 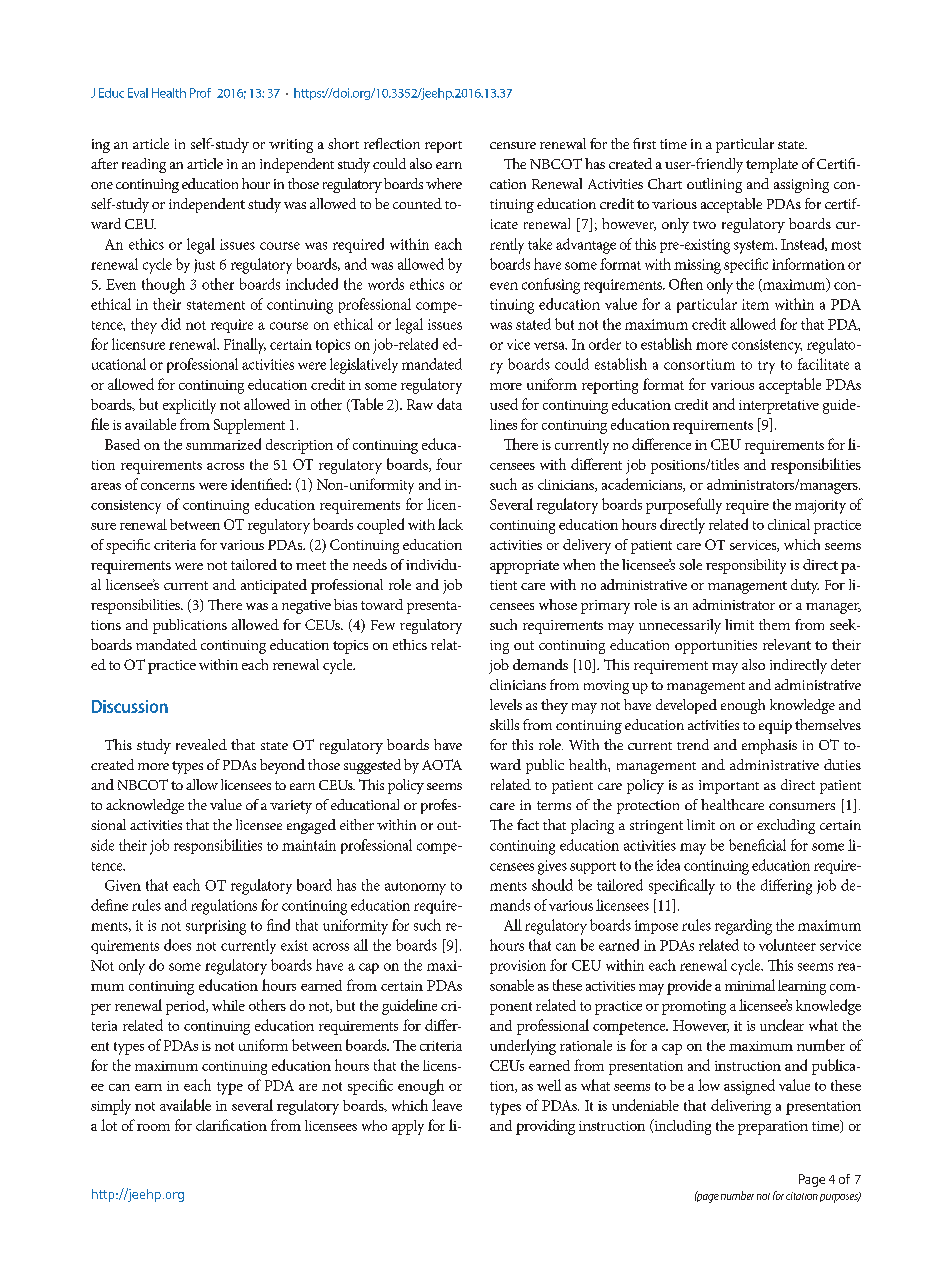 What do you see at coordinates (201, 744) in the screenshot?
I see `revealed` at bounding box center [201, 744].
